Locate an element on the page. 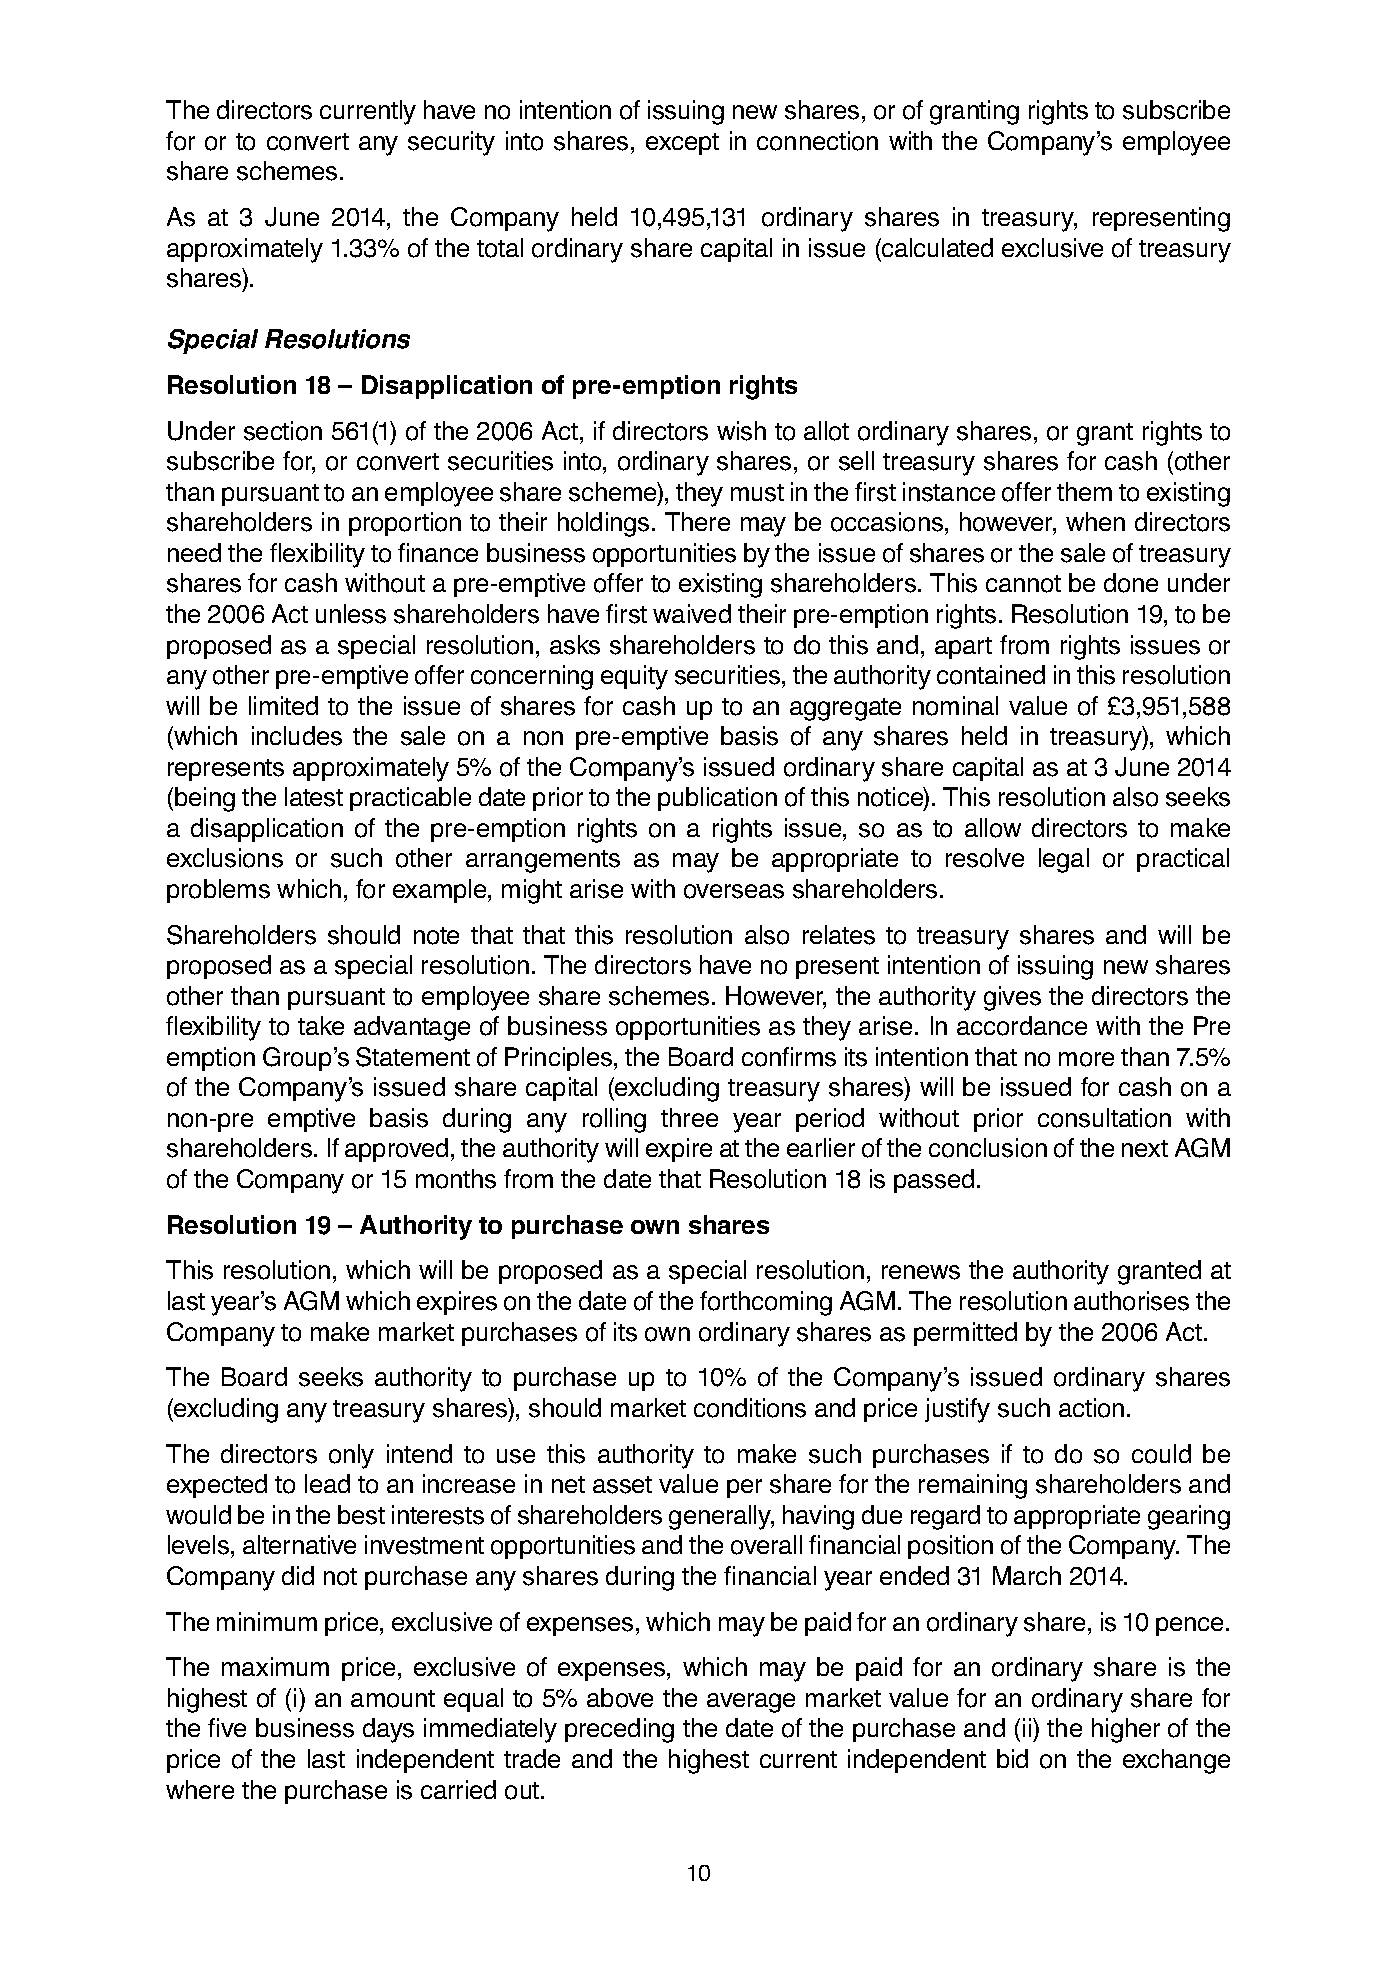  waived is located at coordinates (692, 613).
